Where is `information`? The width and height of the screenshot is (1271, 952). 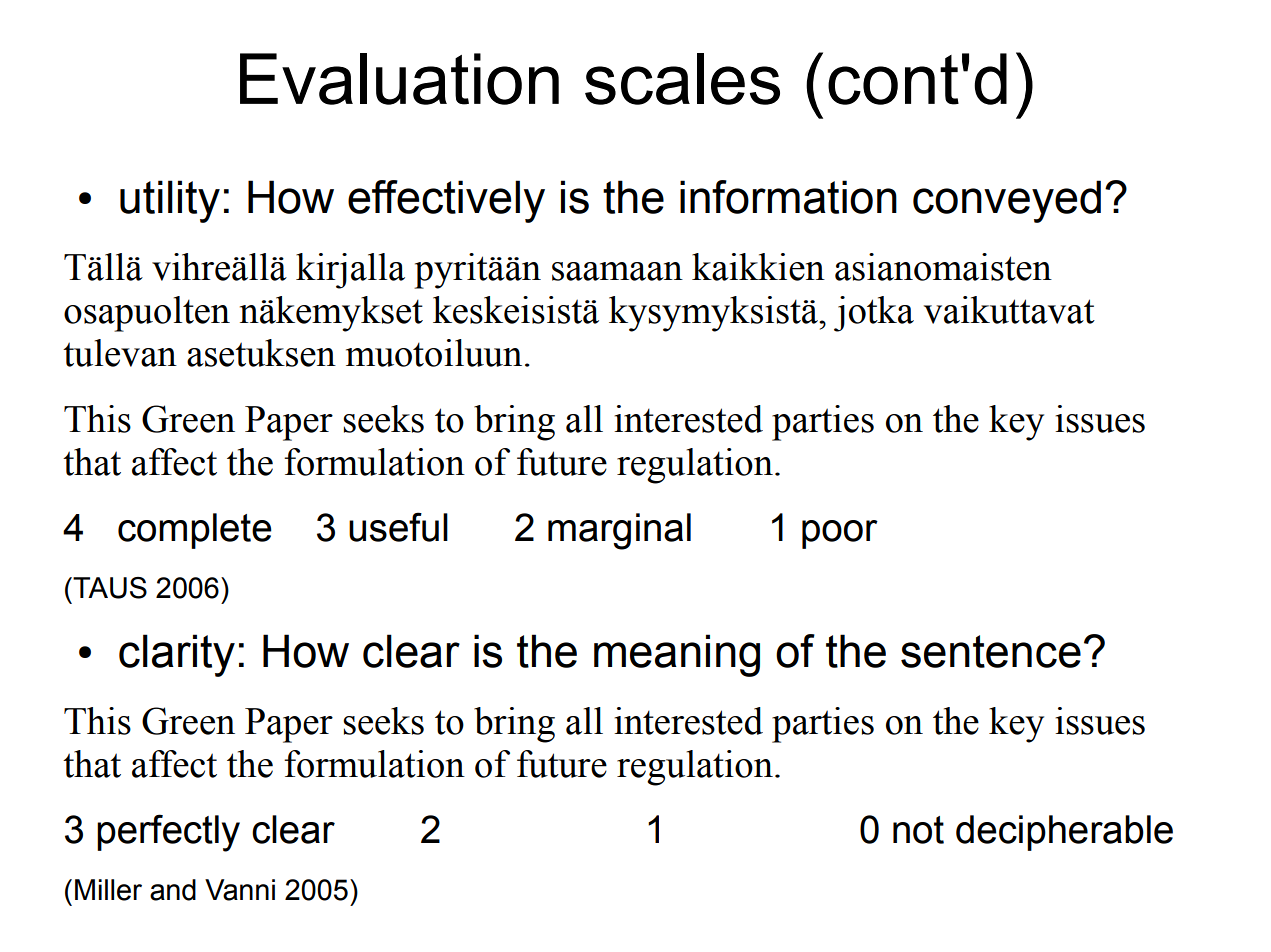 information is located at coordinates (788, 197).
